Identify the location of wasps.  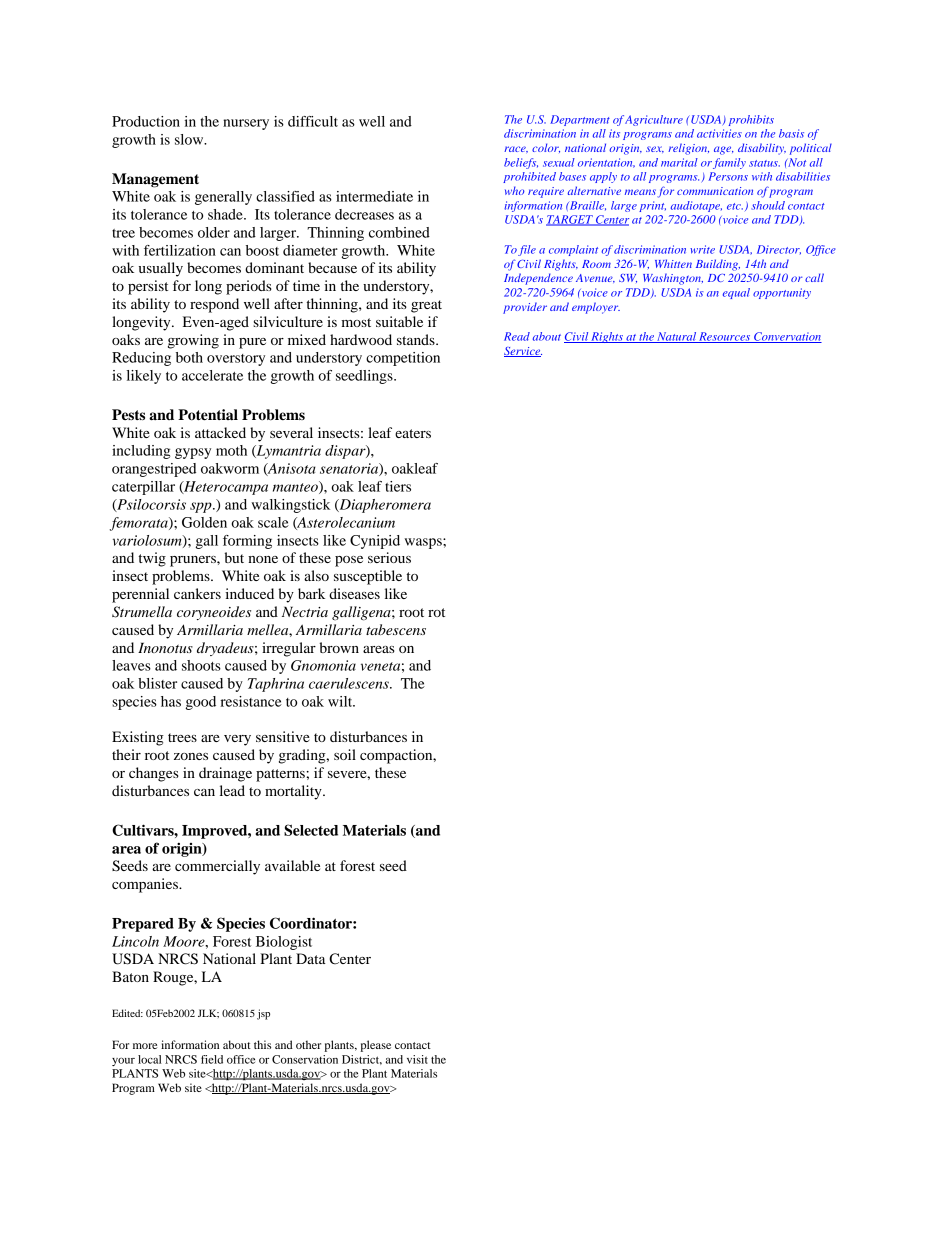
(424, 543).
